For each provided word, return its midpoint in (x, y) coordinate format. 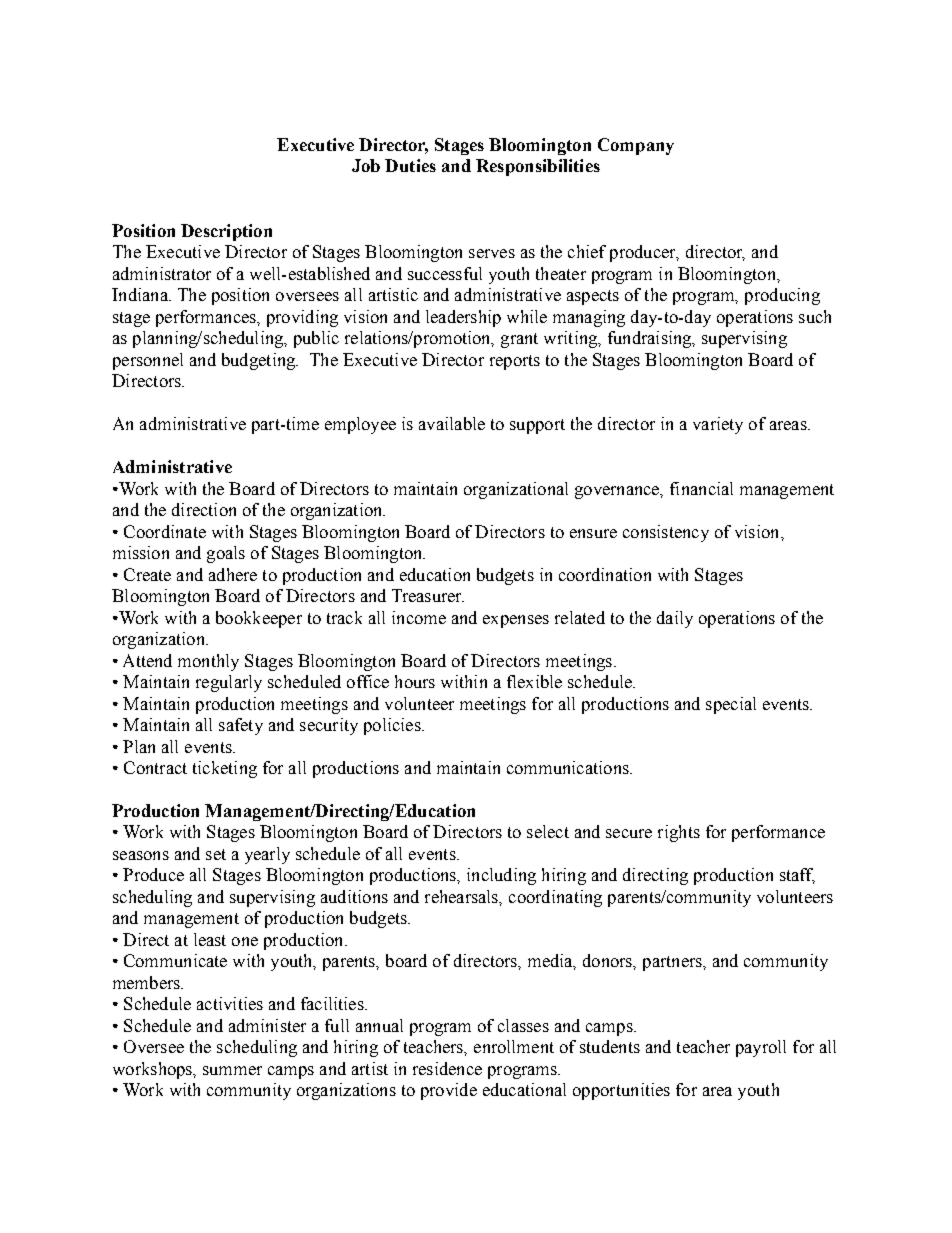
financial (701, 488)
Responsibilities (538, 167)
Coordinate (165, 531)
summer (232, 1070)
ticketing (225, 769)
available (452, 423)
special (731, 705)
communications (569, 767)
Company (636, 146)
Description (226, 232)
